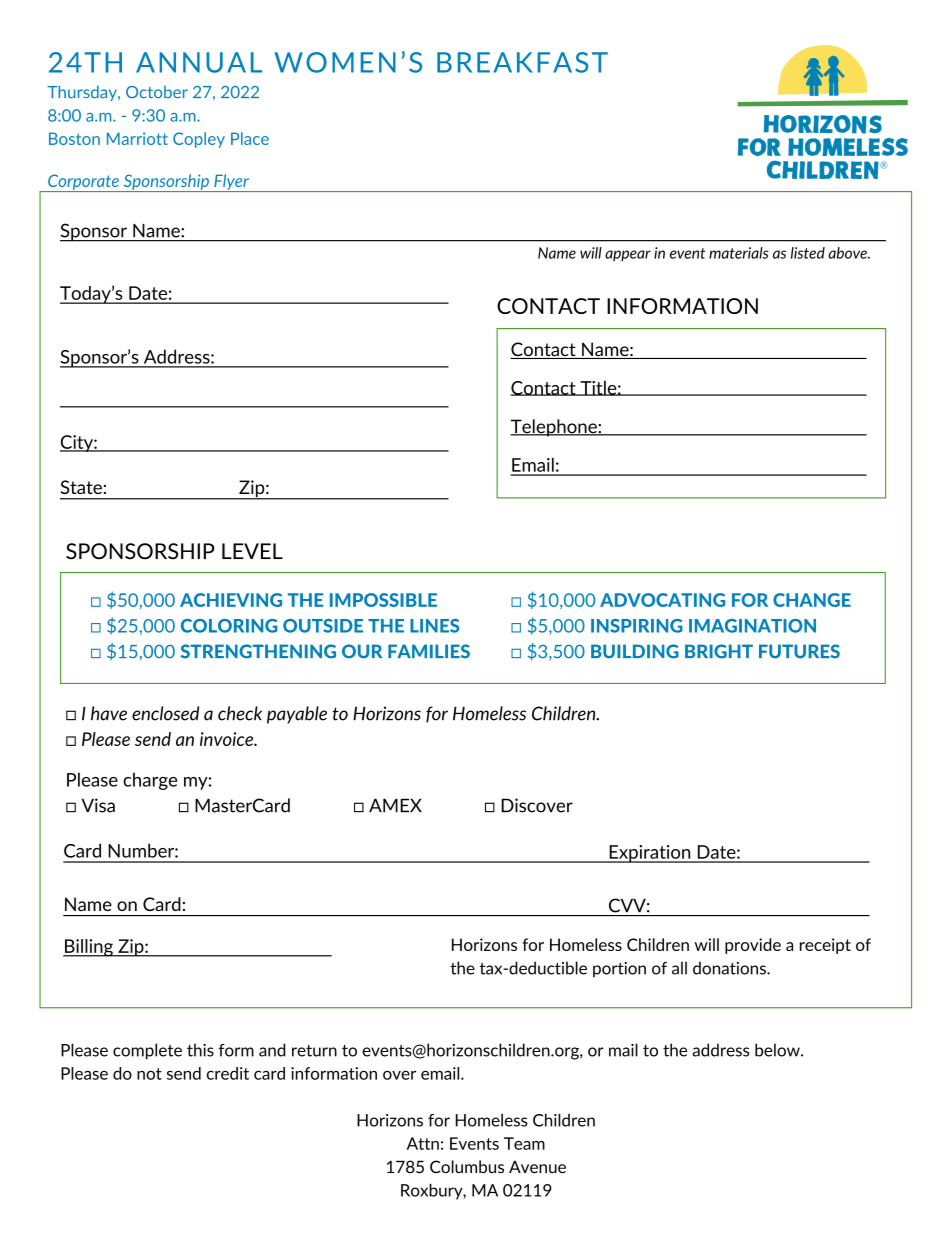 The height and width of the screenshot is (1233, 952). I want to click on materials, so click(739, 253).
